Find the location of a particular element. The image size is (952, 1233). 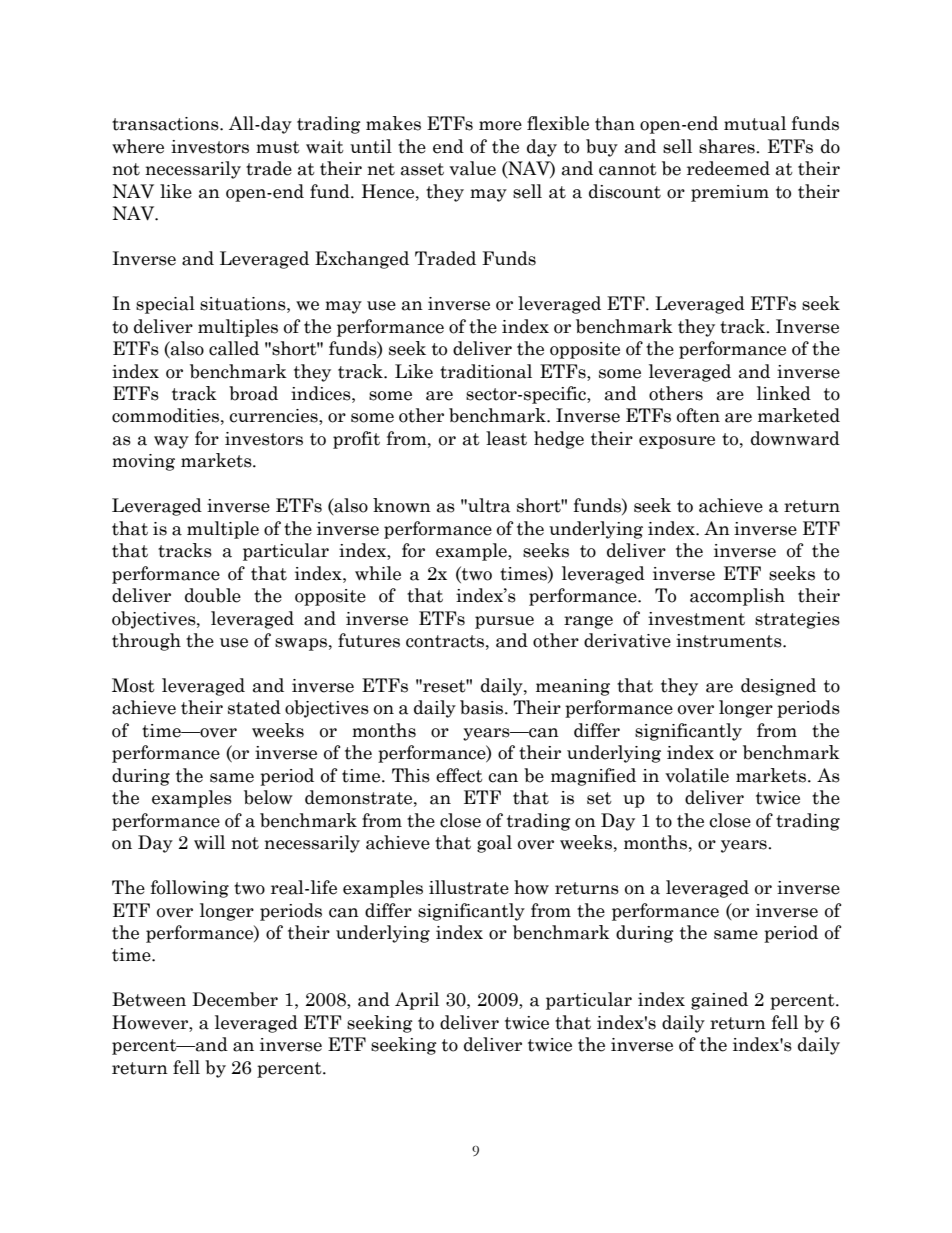

accomplish is located at coordinates (737, 597).
